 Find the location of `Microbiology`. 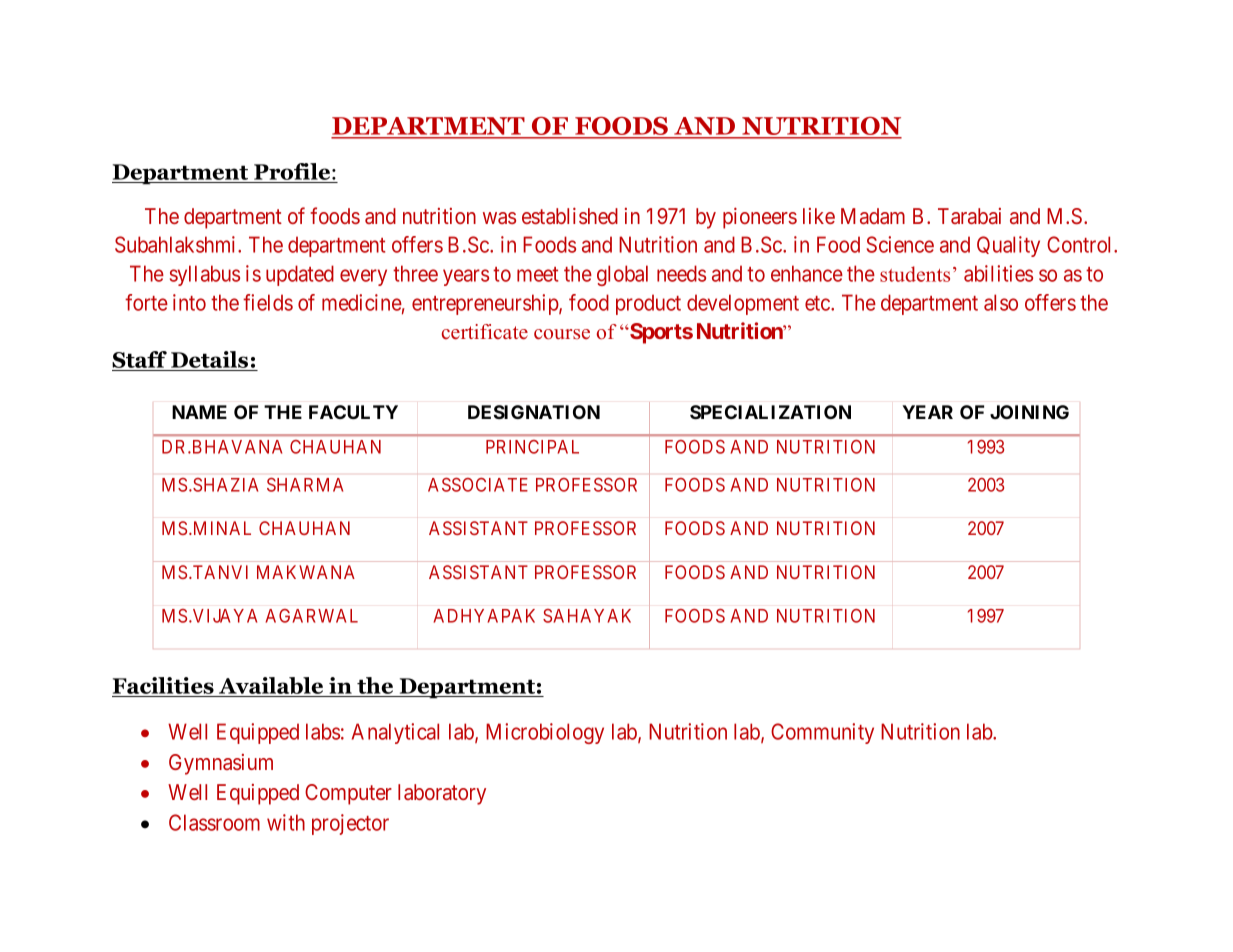

Microbiology is located at coordinates (545, 733).
